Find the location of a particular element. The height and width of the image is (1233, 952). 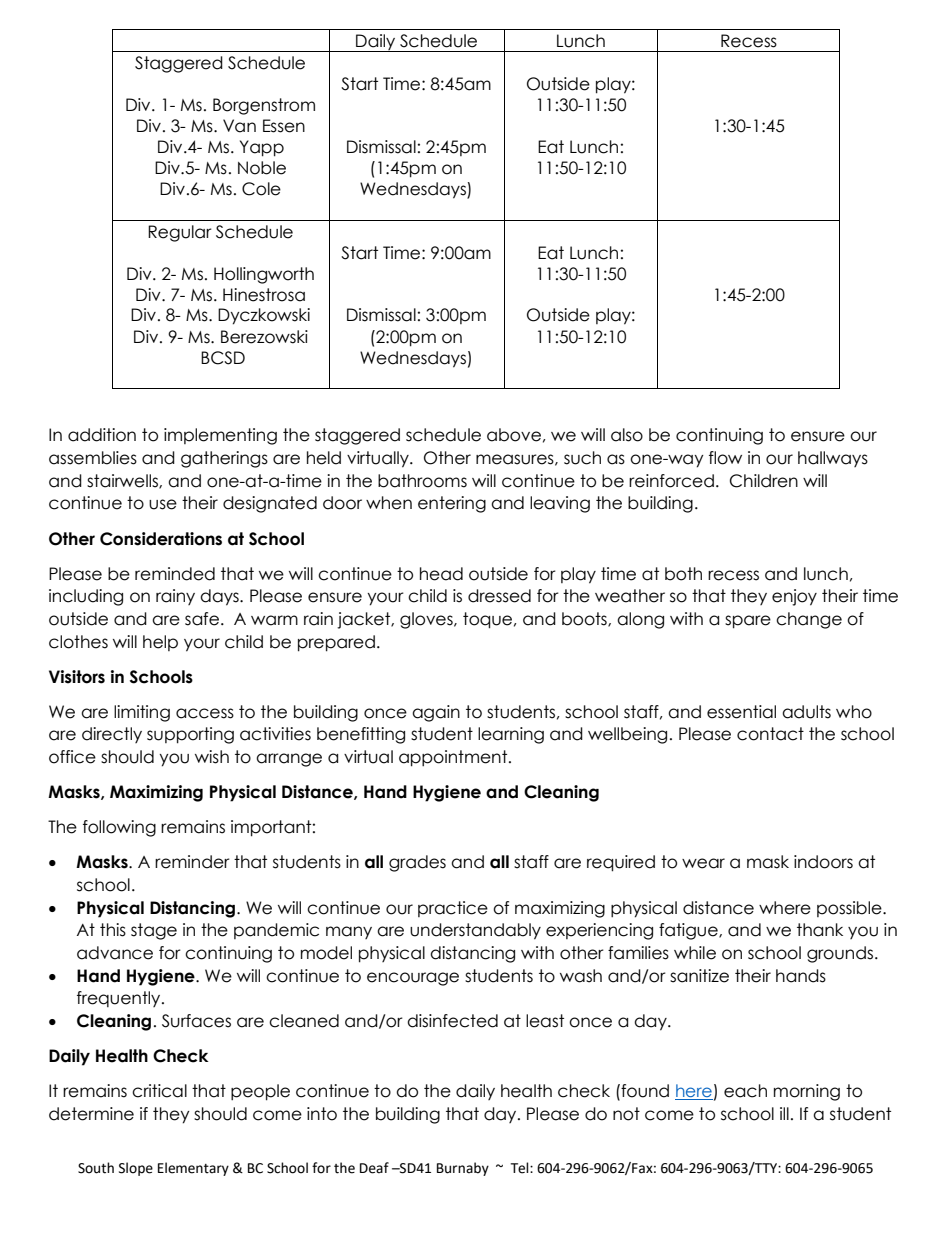

wear is located at coordinates (703, 863).
